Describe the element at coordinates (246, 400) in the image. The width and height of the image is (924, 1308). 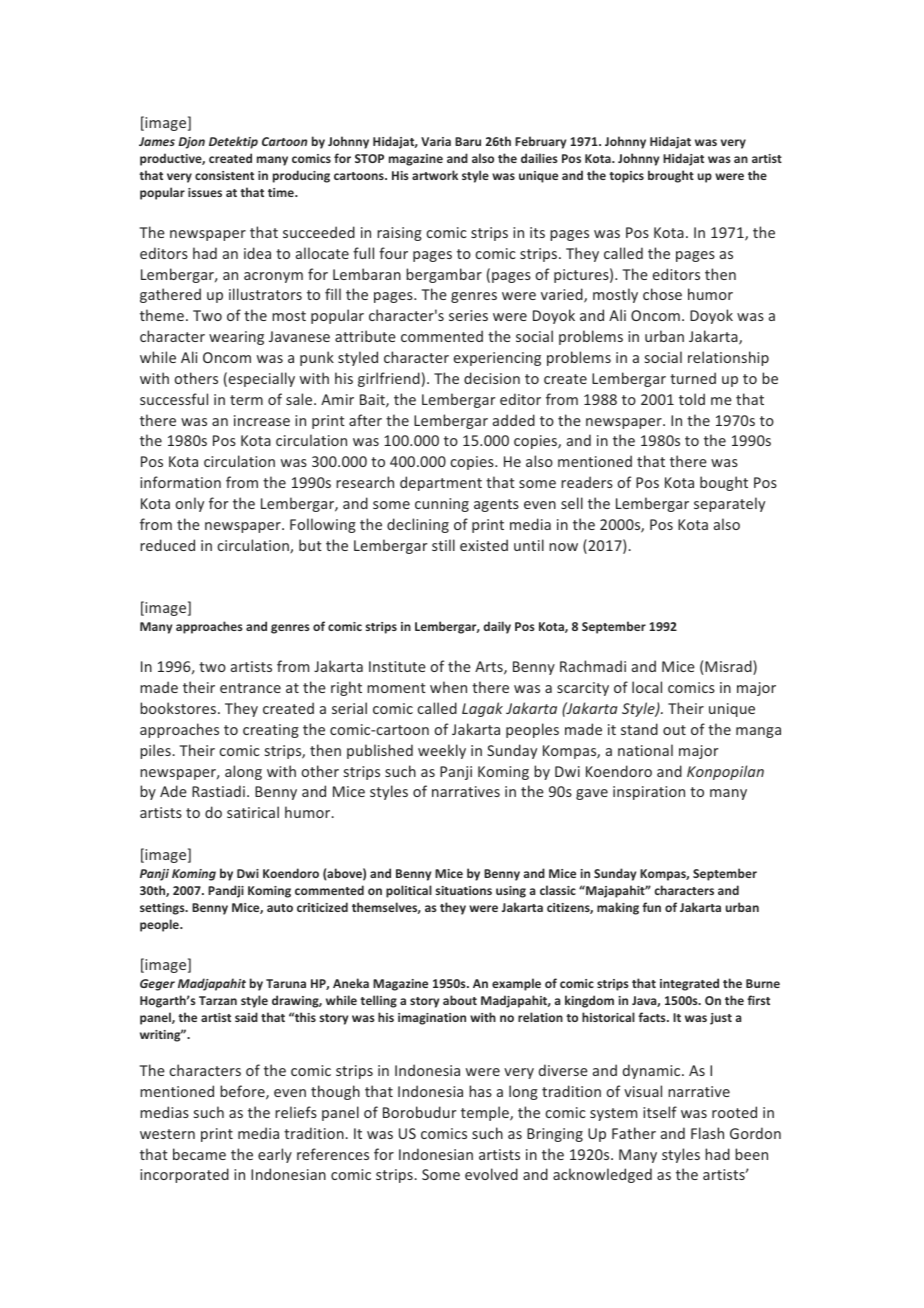
I see `term` at that location.
